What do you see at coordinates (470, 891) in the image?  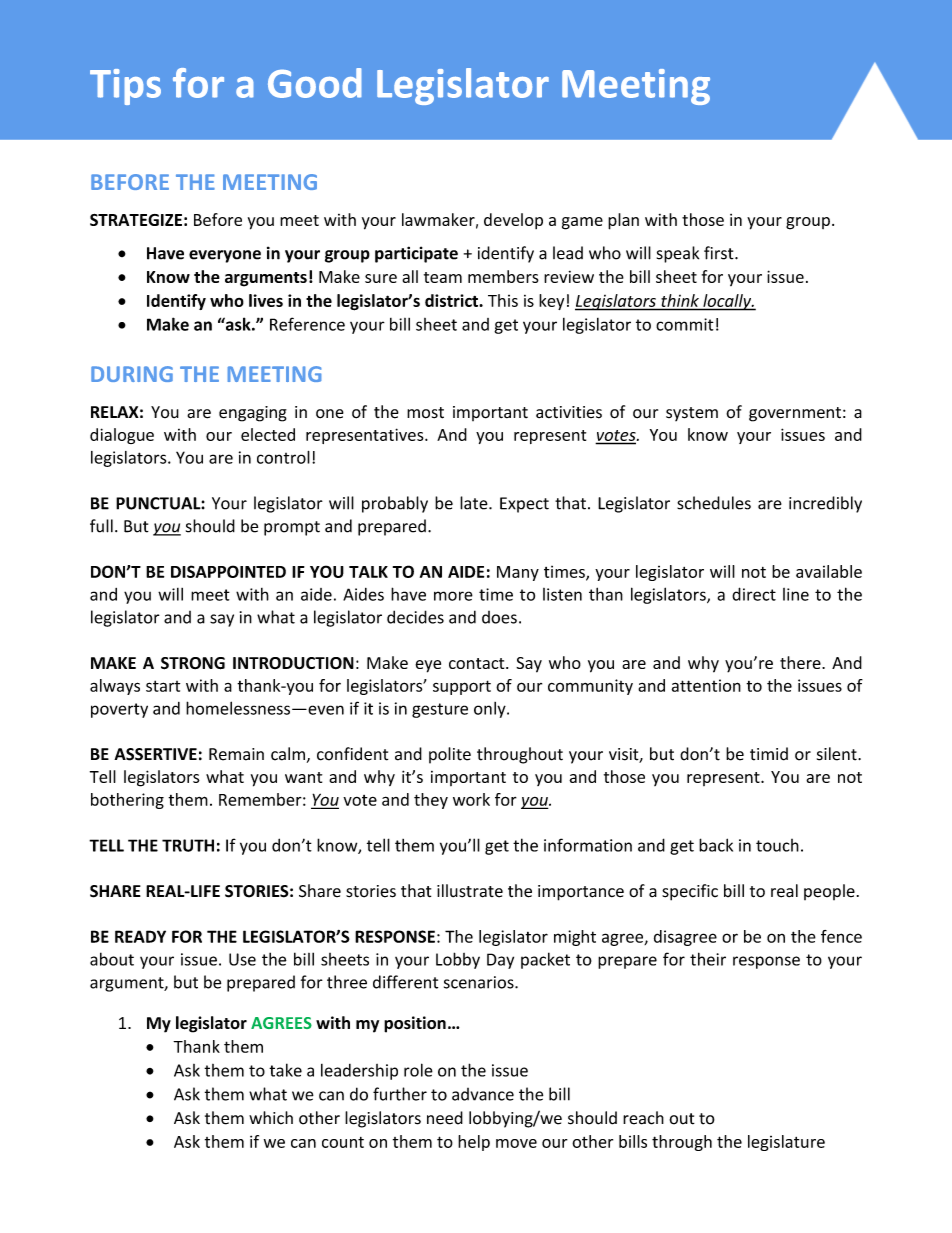 I see `illustrate` at bounding box center [470, 891].
